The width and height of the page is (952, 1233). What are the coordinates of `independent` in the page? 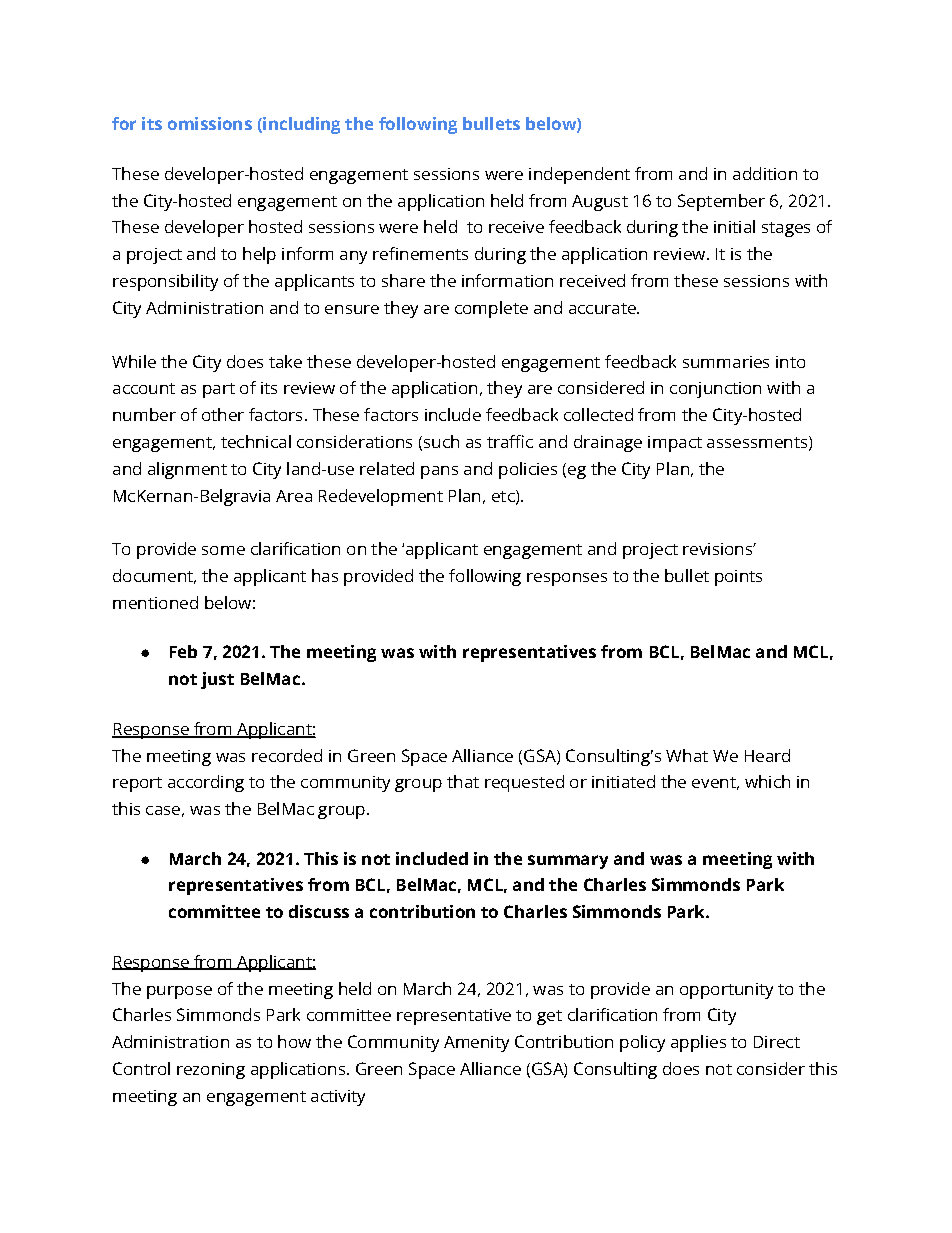 It's located at (579, 175).
